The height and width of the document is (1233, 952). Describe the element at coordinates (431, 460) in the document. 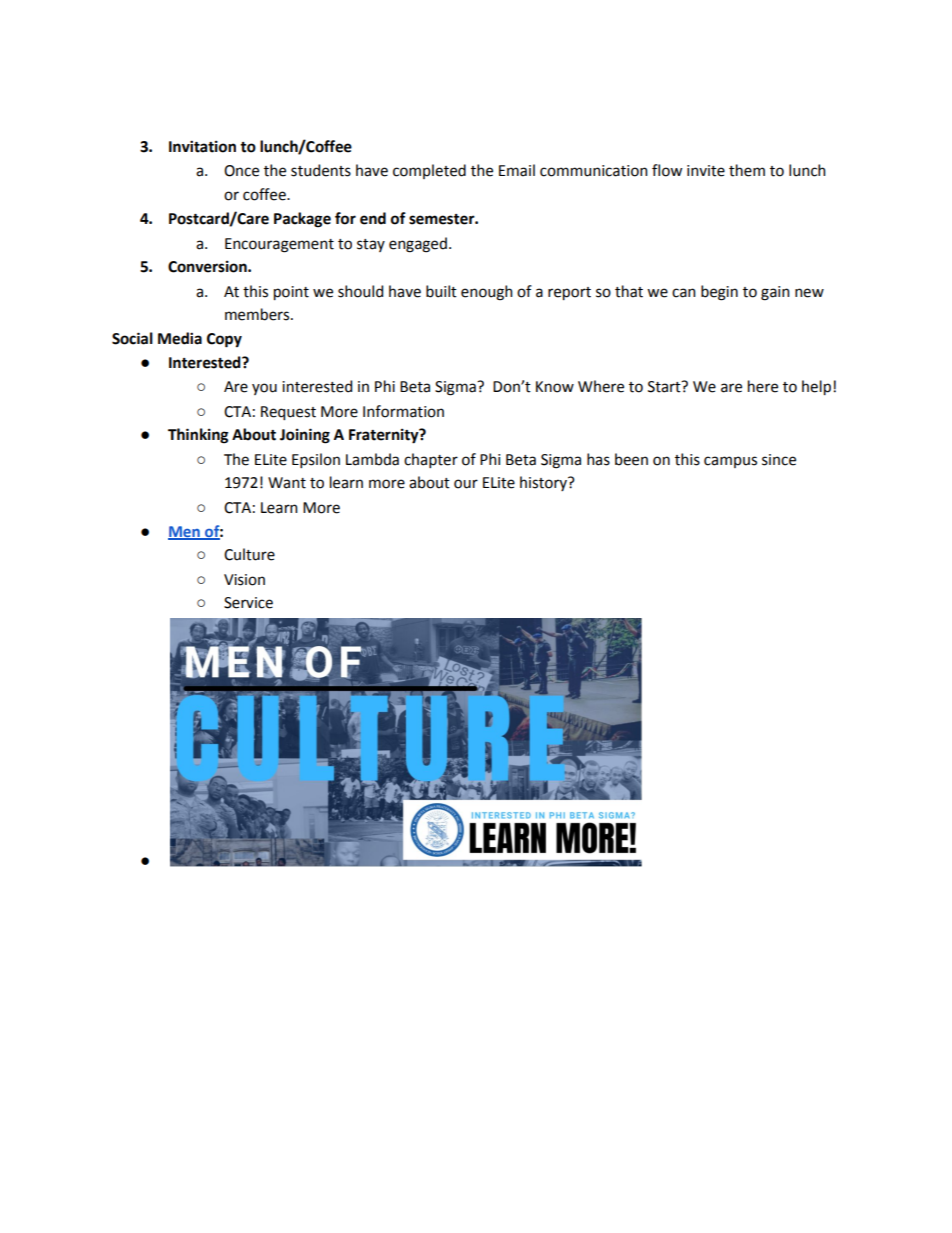

I see `chapter` at that location.
